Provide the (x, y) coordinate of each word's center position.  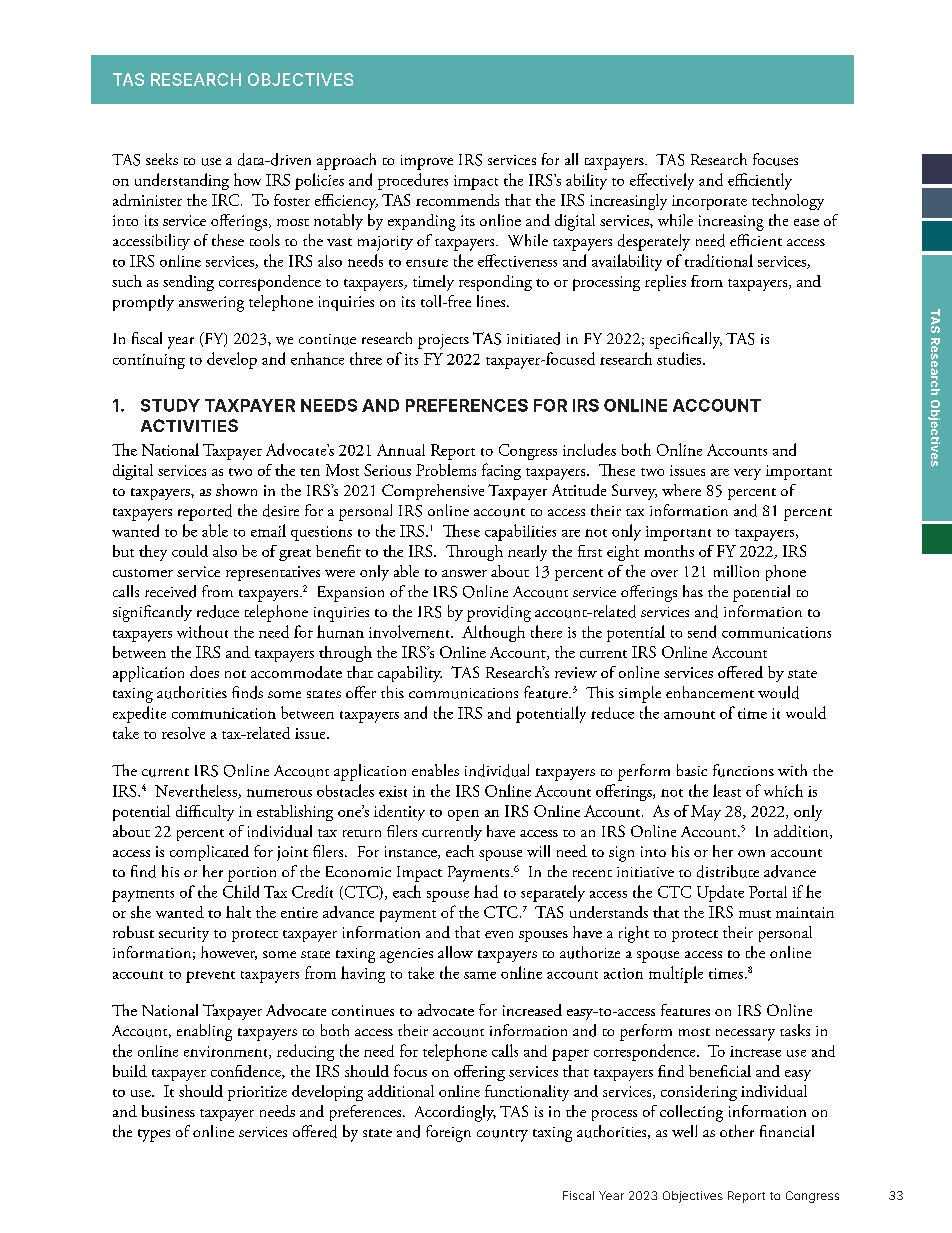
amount (689, 715)
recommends (457, 200)
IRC (227, 200)
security (184, 934)
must (755, 914)
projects (443, 341)
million (736, 571)
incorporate (709, 202)
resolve (183, 733)
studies (680, 358)
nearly (527, 553)
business (168, 1111)
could (190, 551)
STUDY (170, 405)
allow (455, 952)
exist (393, 791)
